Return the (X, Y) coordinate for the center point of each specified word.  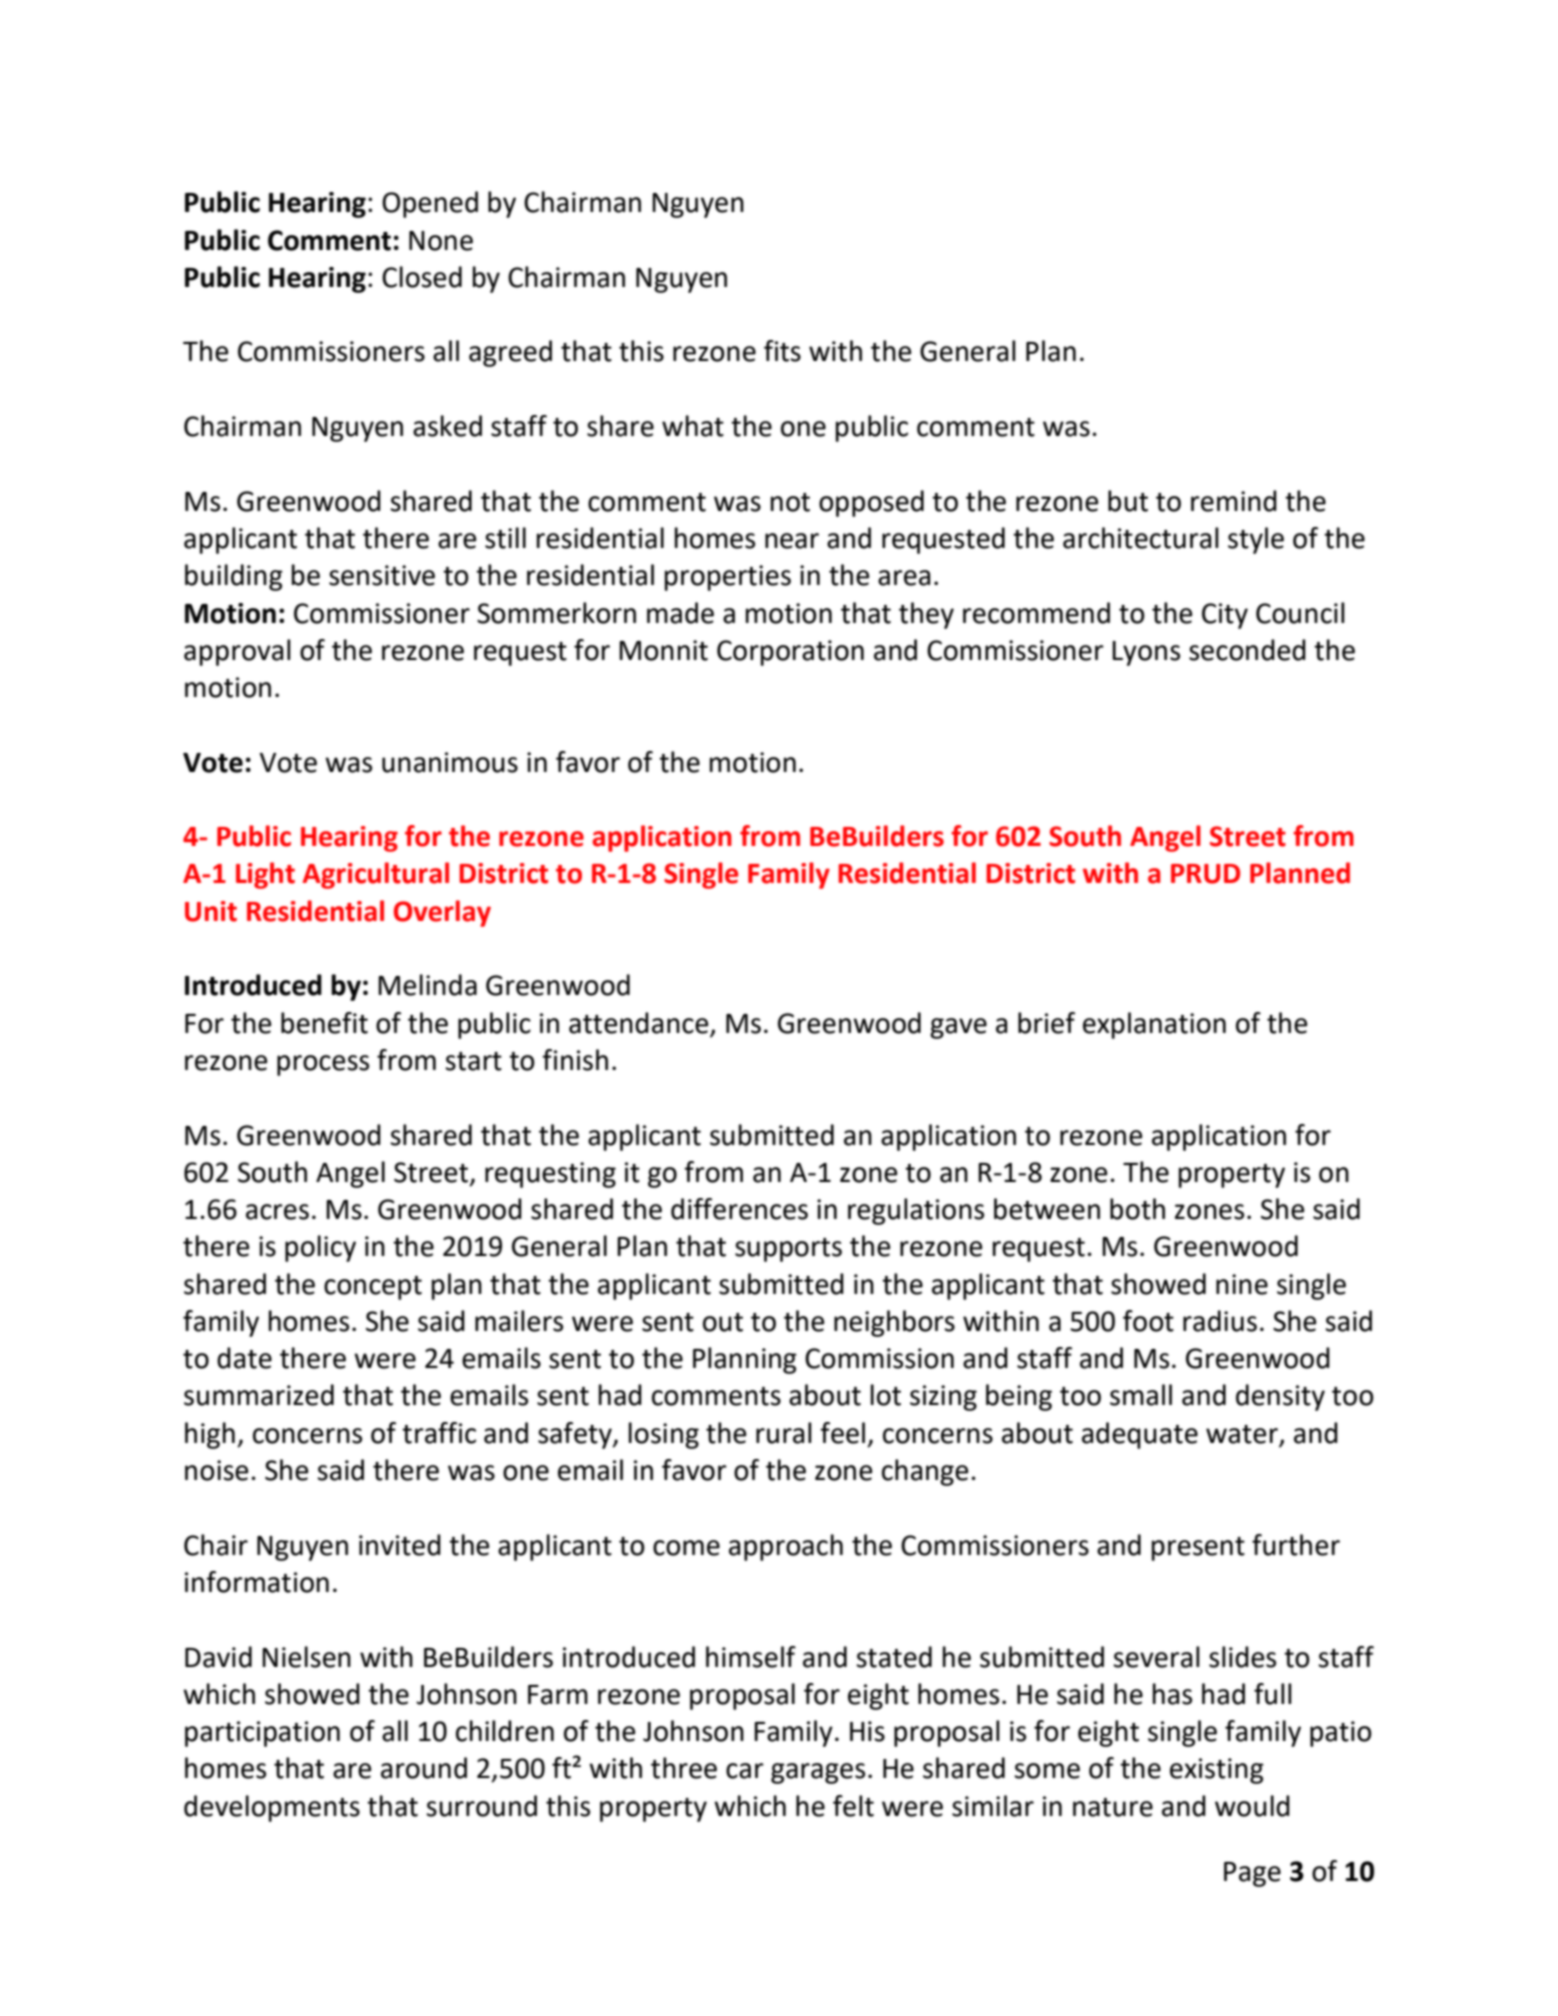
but (1128, 501)
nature (1113, 1807)
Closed (422, 277)
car (745, 1771)
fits (782, 351)
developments (272, 1808)
